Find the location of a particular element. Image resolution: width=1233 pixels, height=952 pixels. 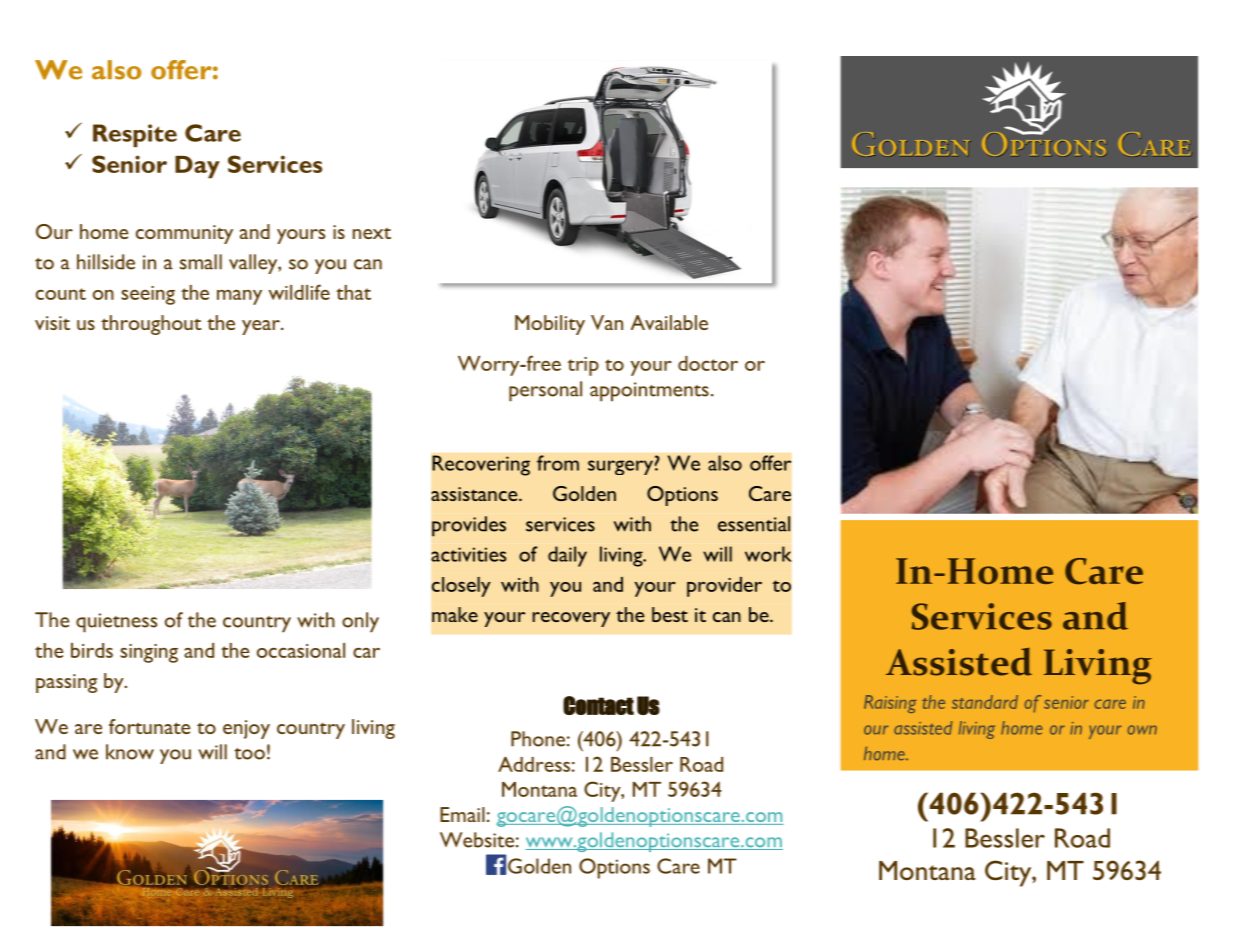

throughout is located at coordinates (151, 325).
